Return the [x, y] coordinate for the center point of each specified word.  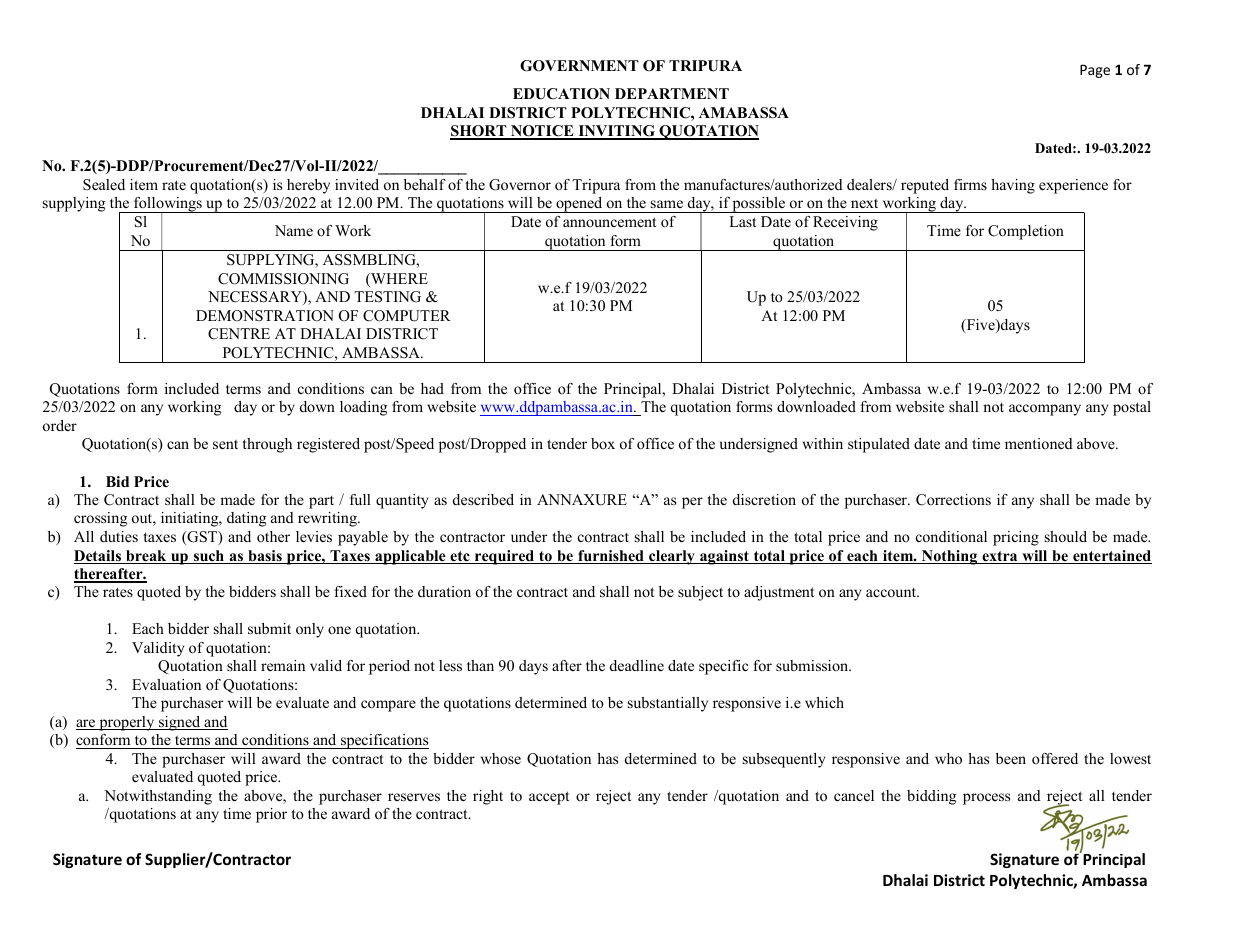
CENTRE [239, 334]
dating [246, 519]
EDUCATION [561, 94]
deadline [637, 665]
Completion [1026, 232]
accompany [1045, 410]
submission [813, 665]
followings [168, 205]
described [483, 499]
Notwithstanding [158, 797]
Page [1095, 71]
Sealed [104, 185]
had [432, 388]
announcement [609, 222]
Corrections [953, 500]
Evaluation [166, 684]
